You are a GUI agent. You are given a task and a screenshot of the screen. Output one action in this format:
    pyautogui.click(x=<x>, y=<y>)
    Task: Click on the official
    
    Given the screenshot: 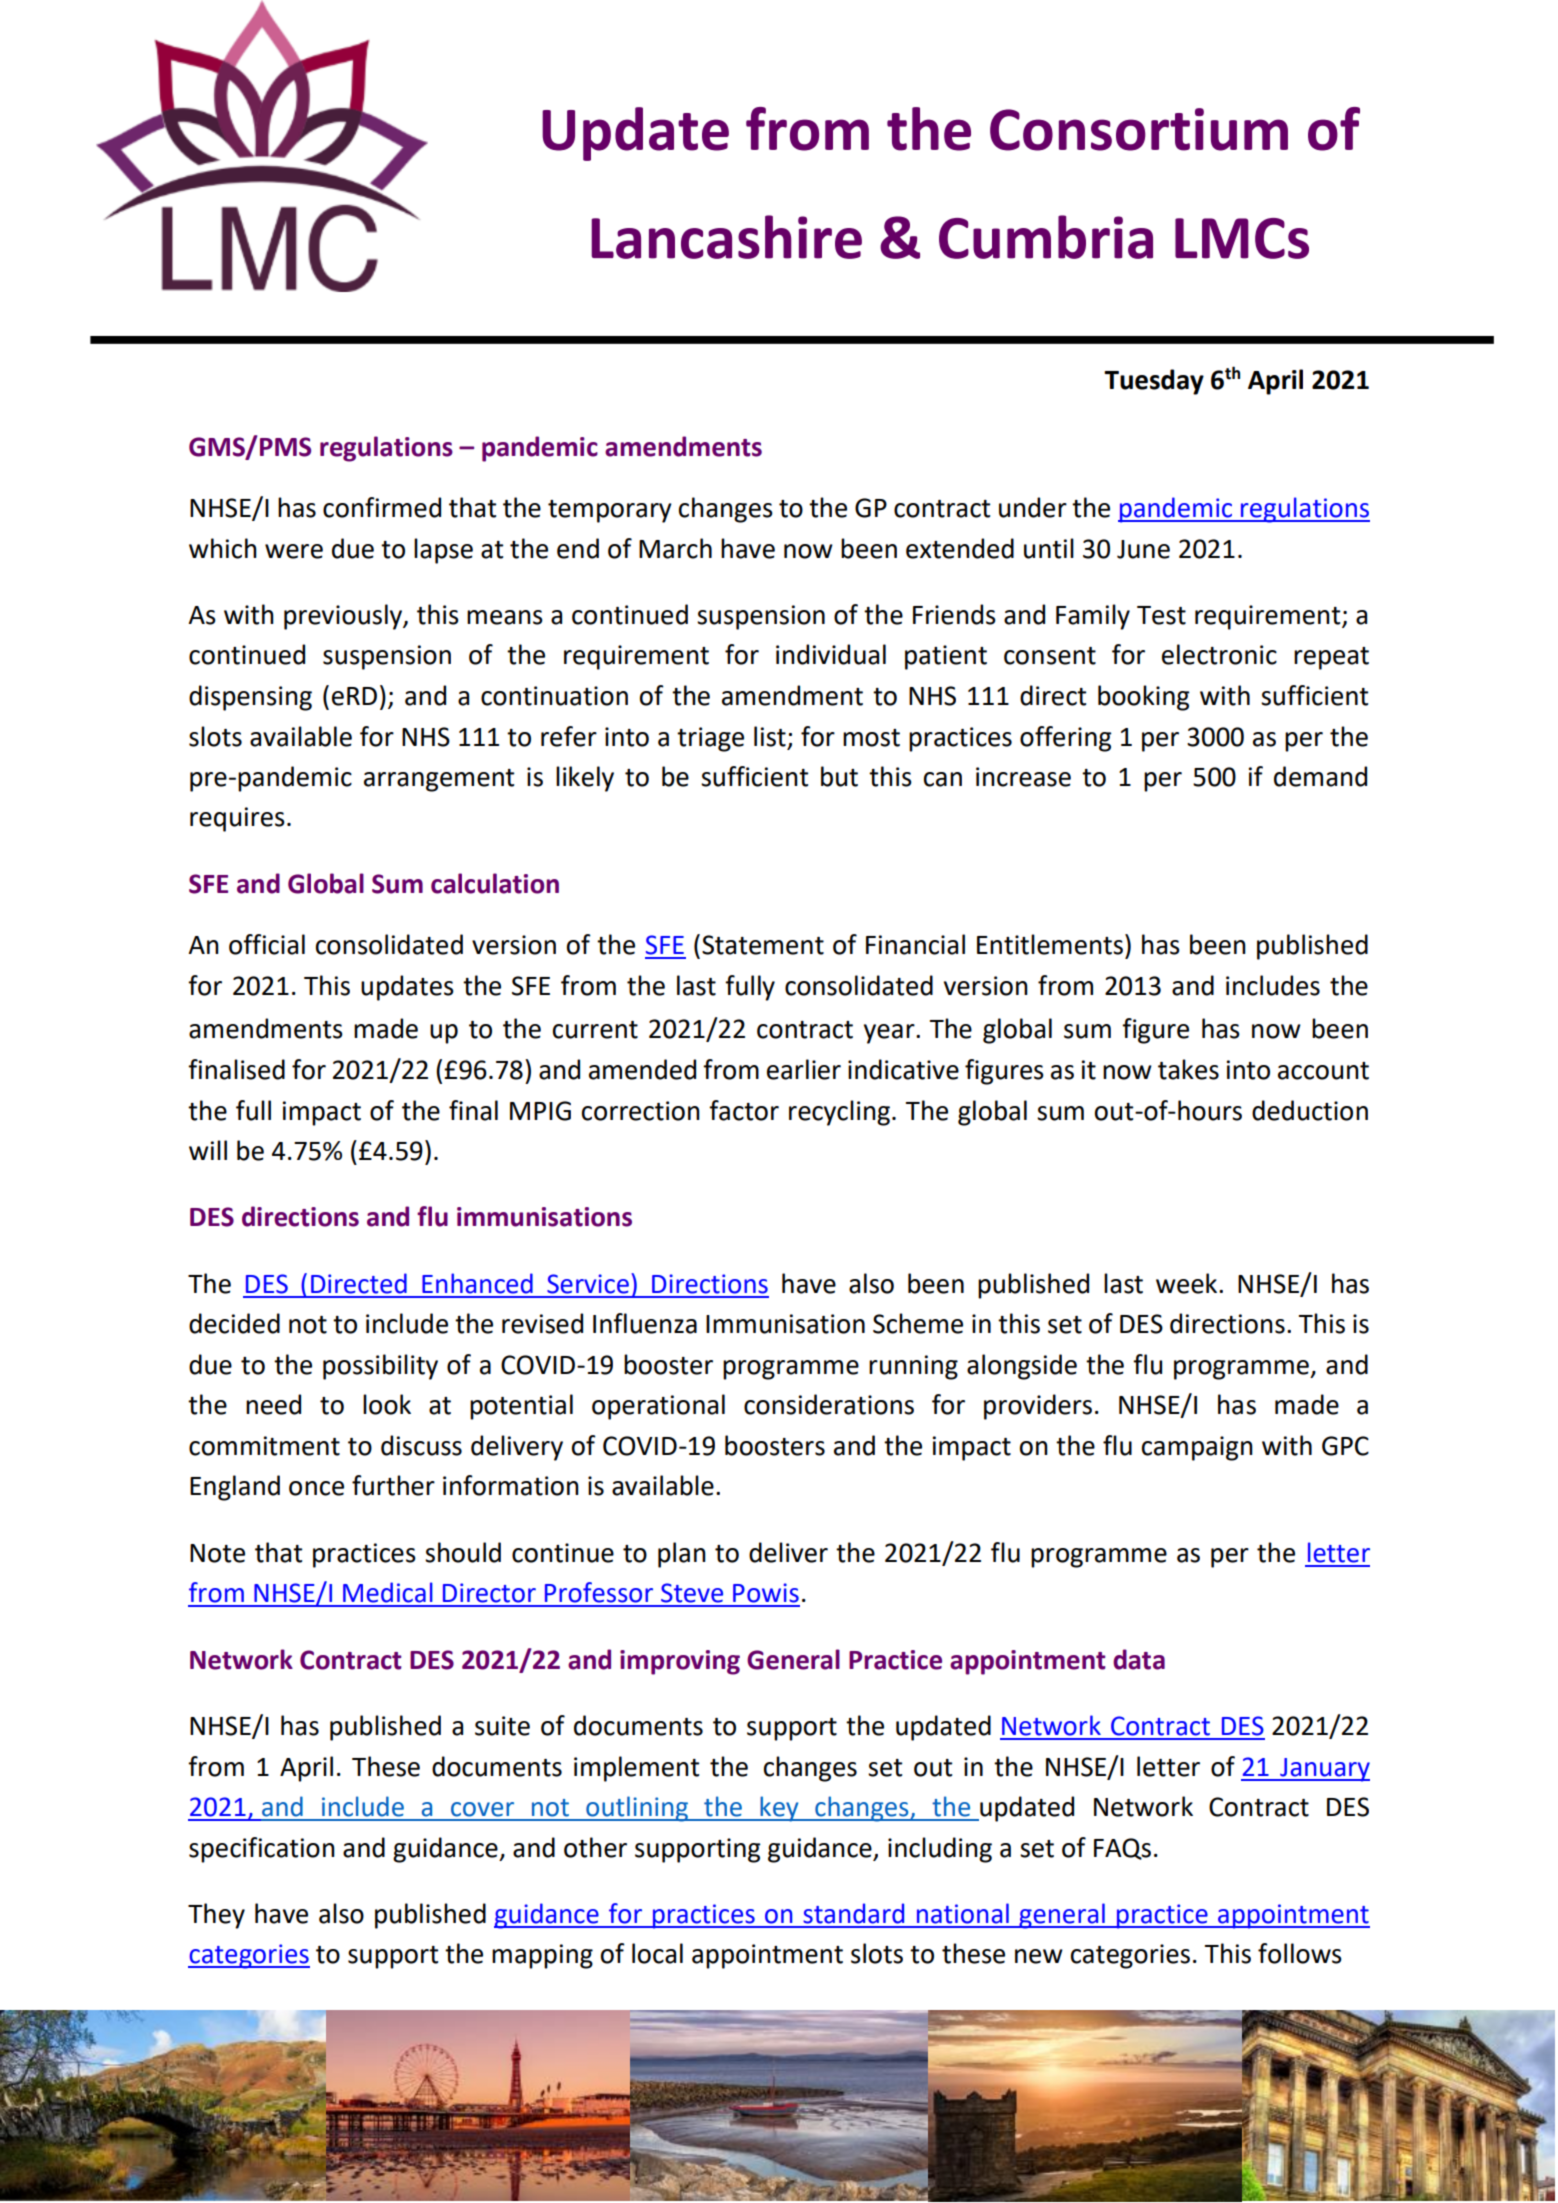 What is the action you would take?
    pyautogui.click(x=267, y=944)
